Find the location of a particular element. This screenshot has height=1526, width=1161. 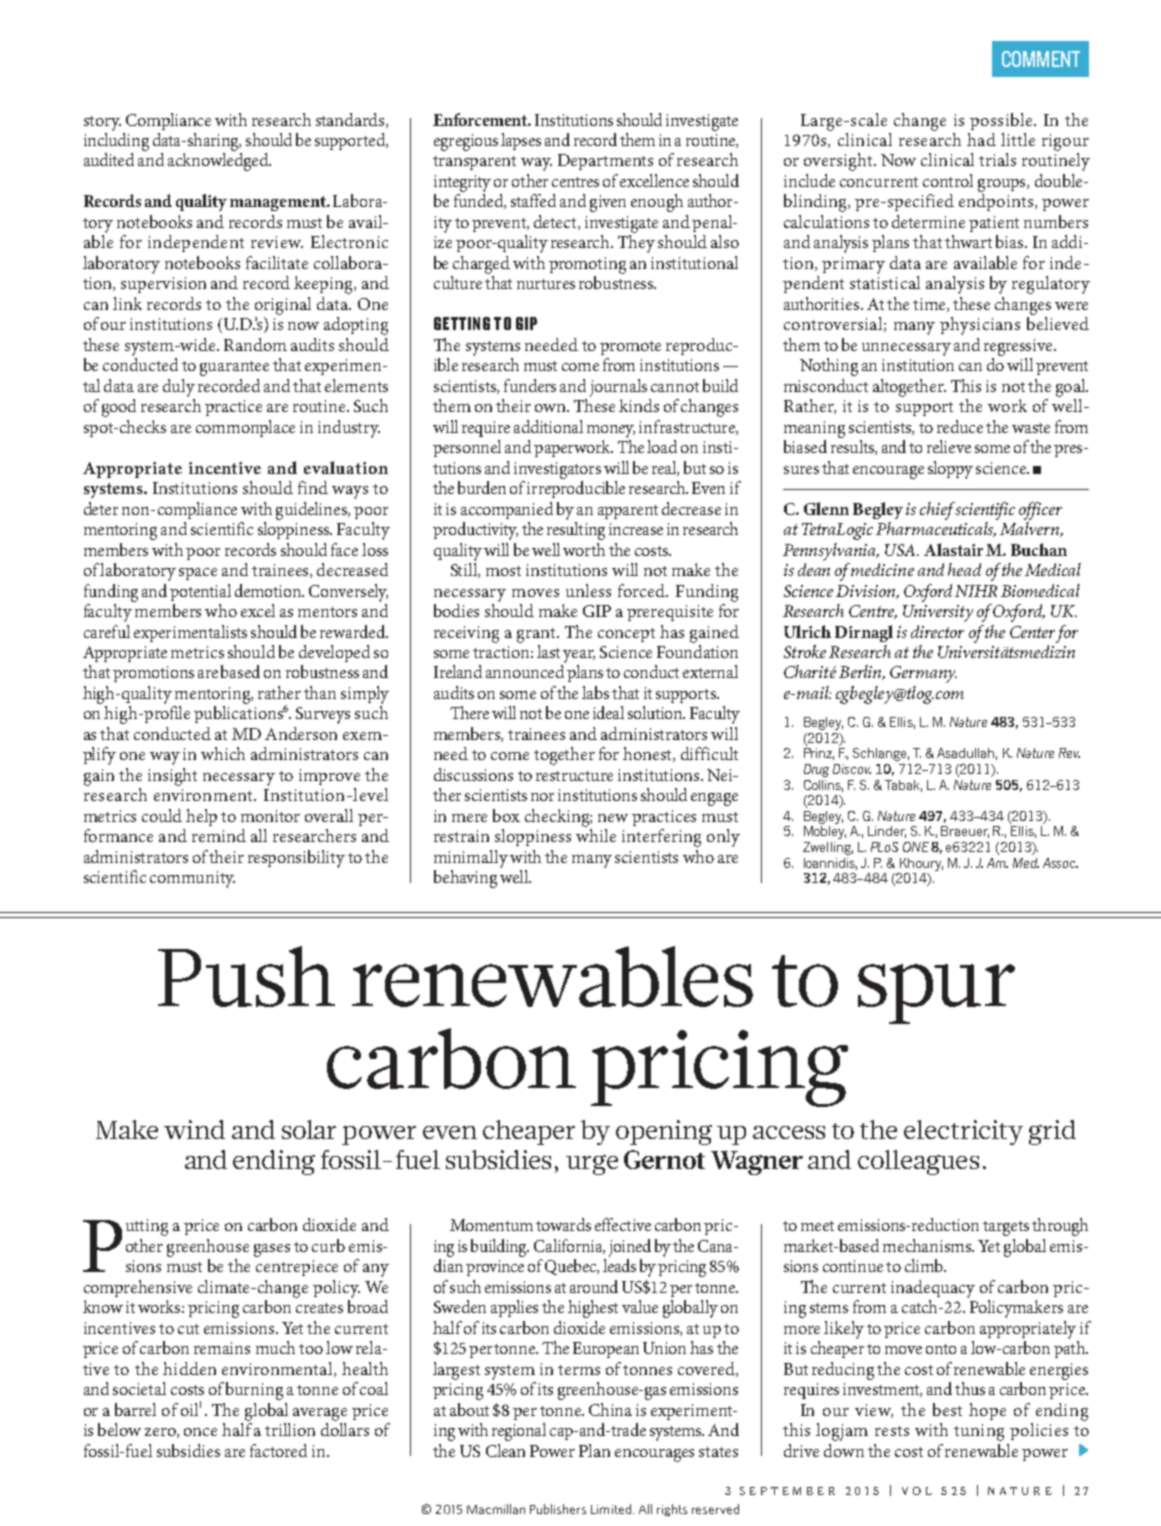

Limited is located at coordinates (611, 1509).
